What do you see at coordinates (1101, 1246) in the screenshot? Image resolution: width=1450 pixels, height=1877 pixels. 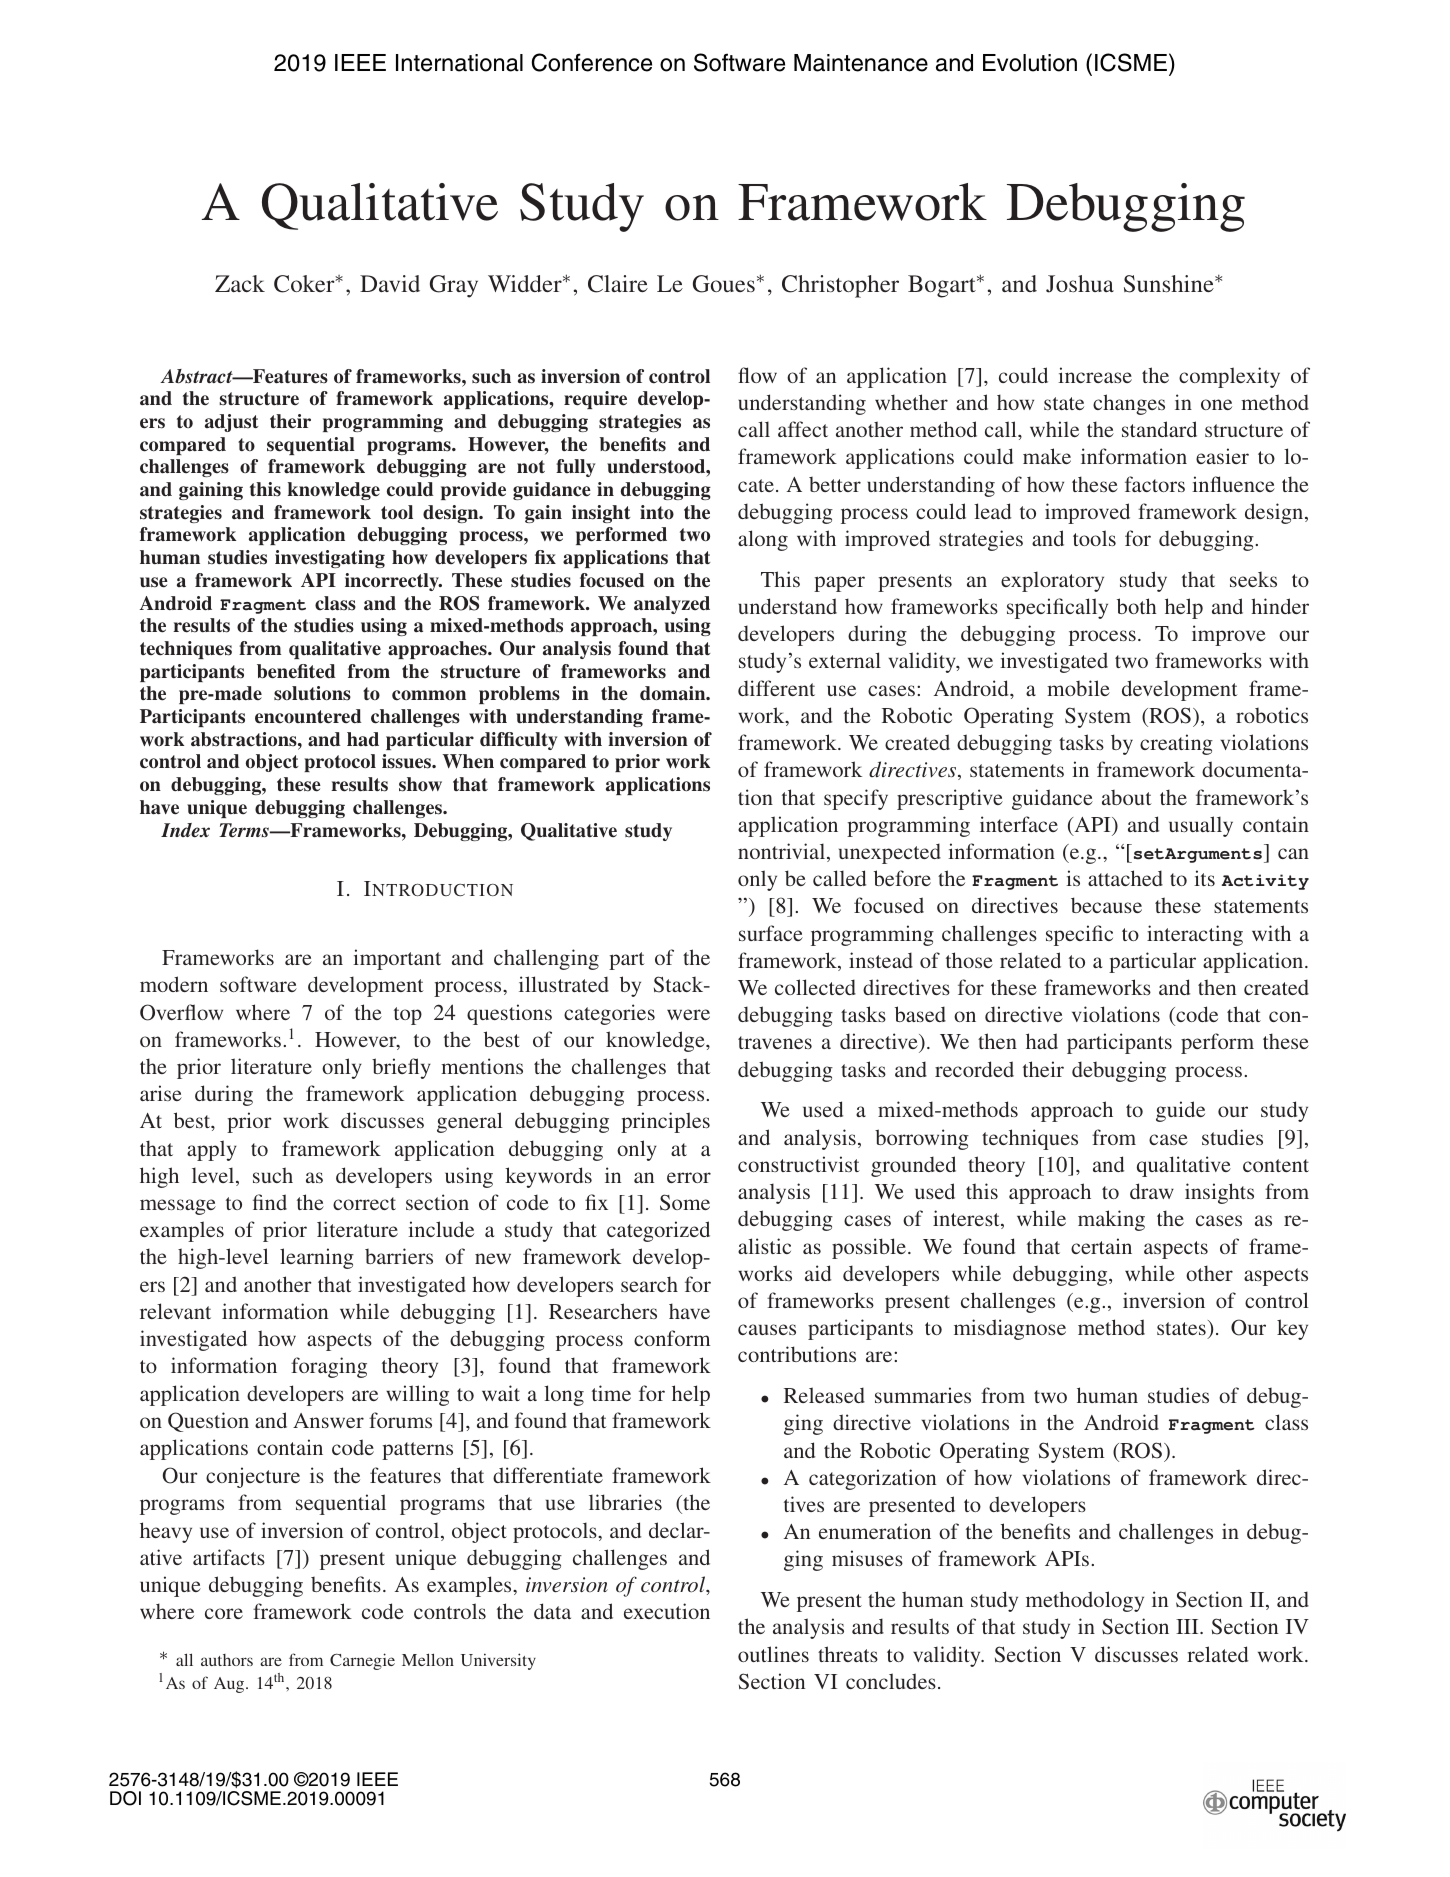 I see `certain` at bounding box center [1101, 1246].
